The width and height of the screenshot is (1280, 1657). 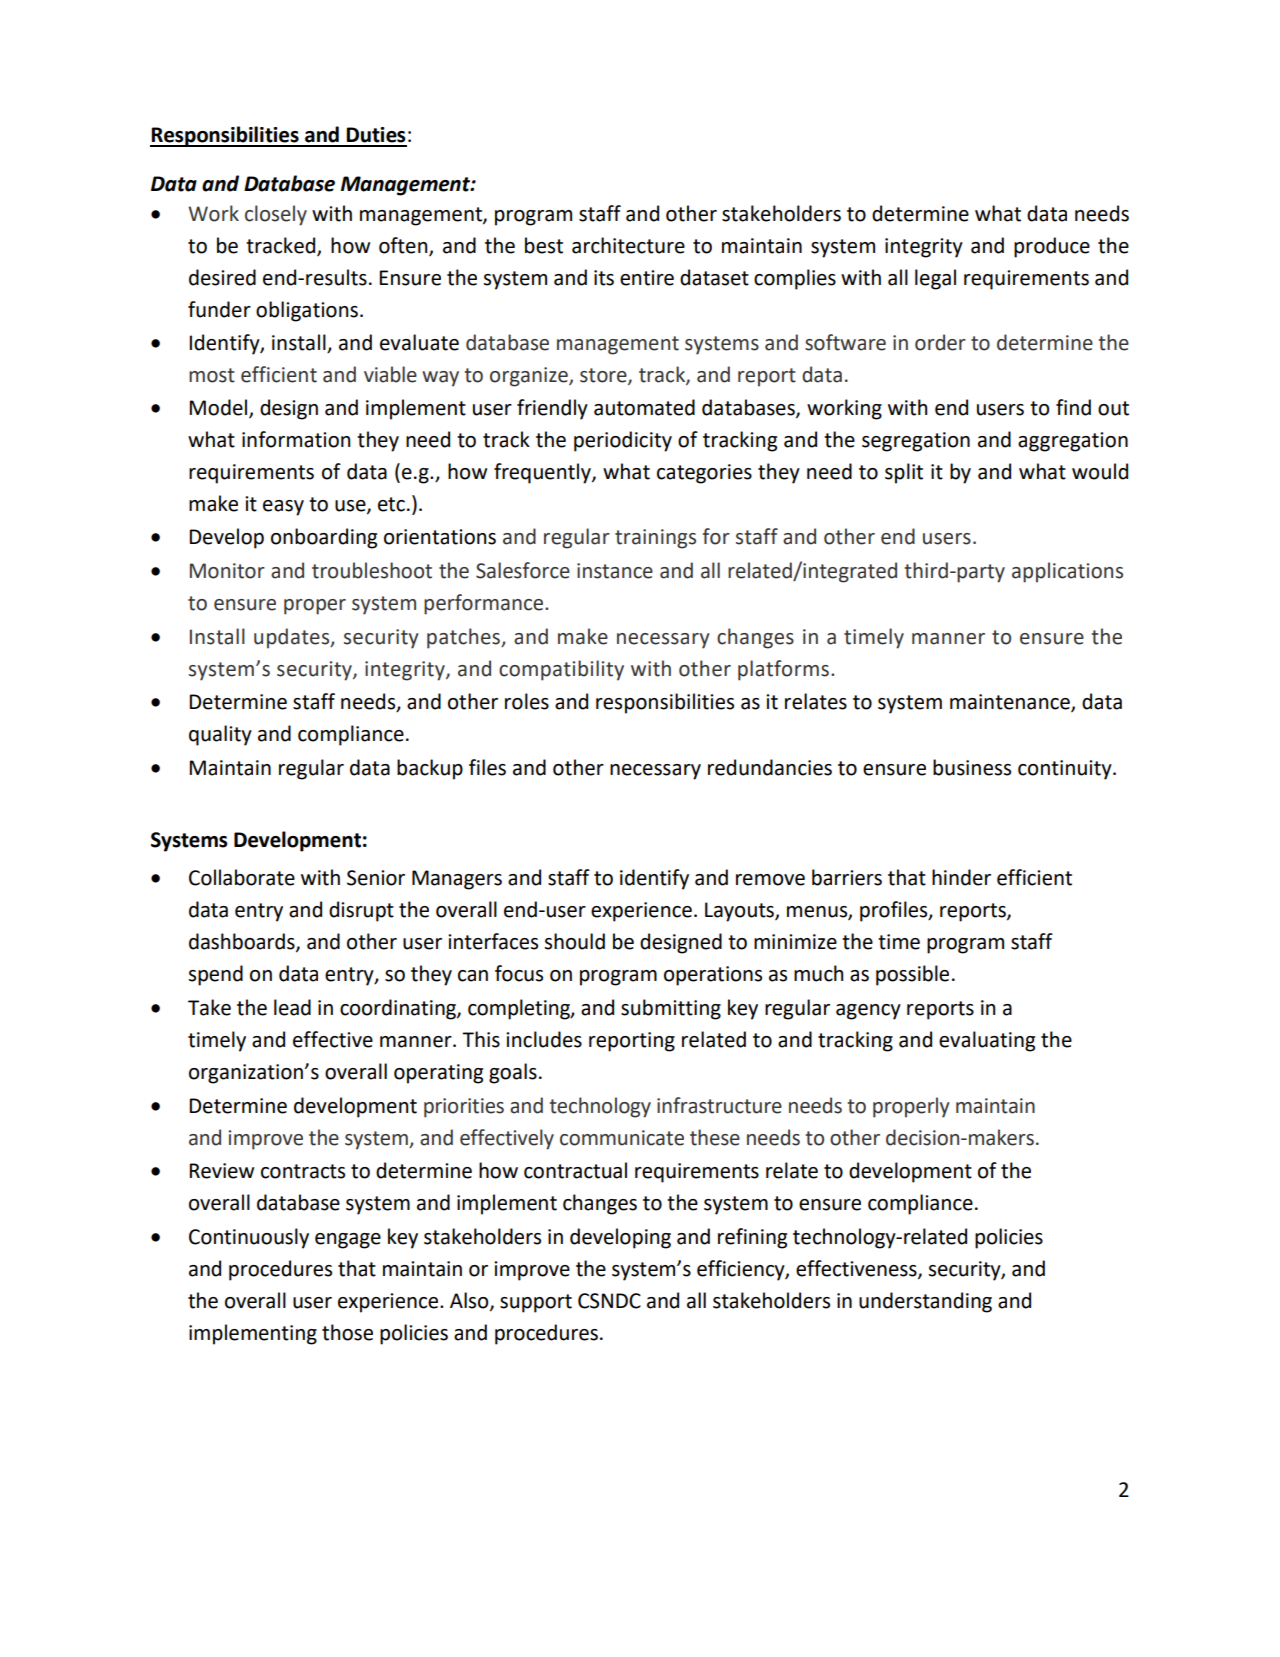 What do you see at coordinates (430, 769) in the screenshot?
I see `backup` at bounding box center [430, 769].
